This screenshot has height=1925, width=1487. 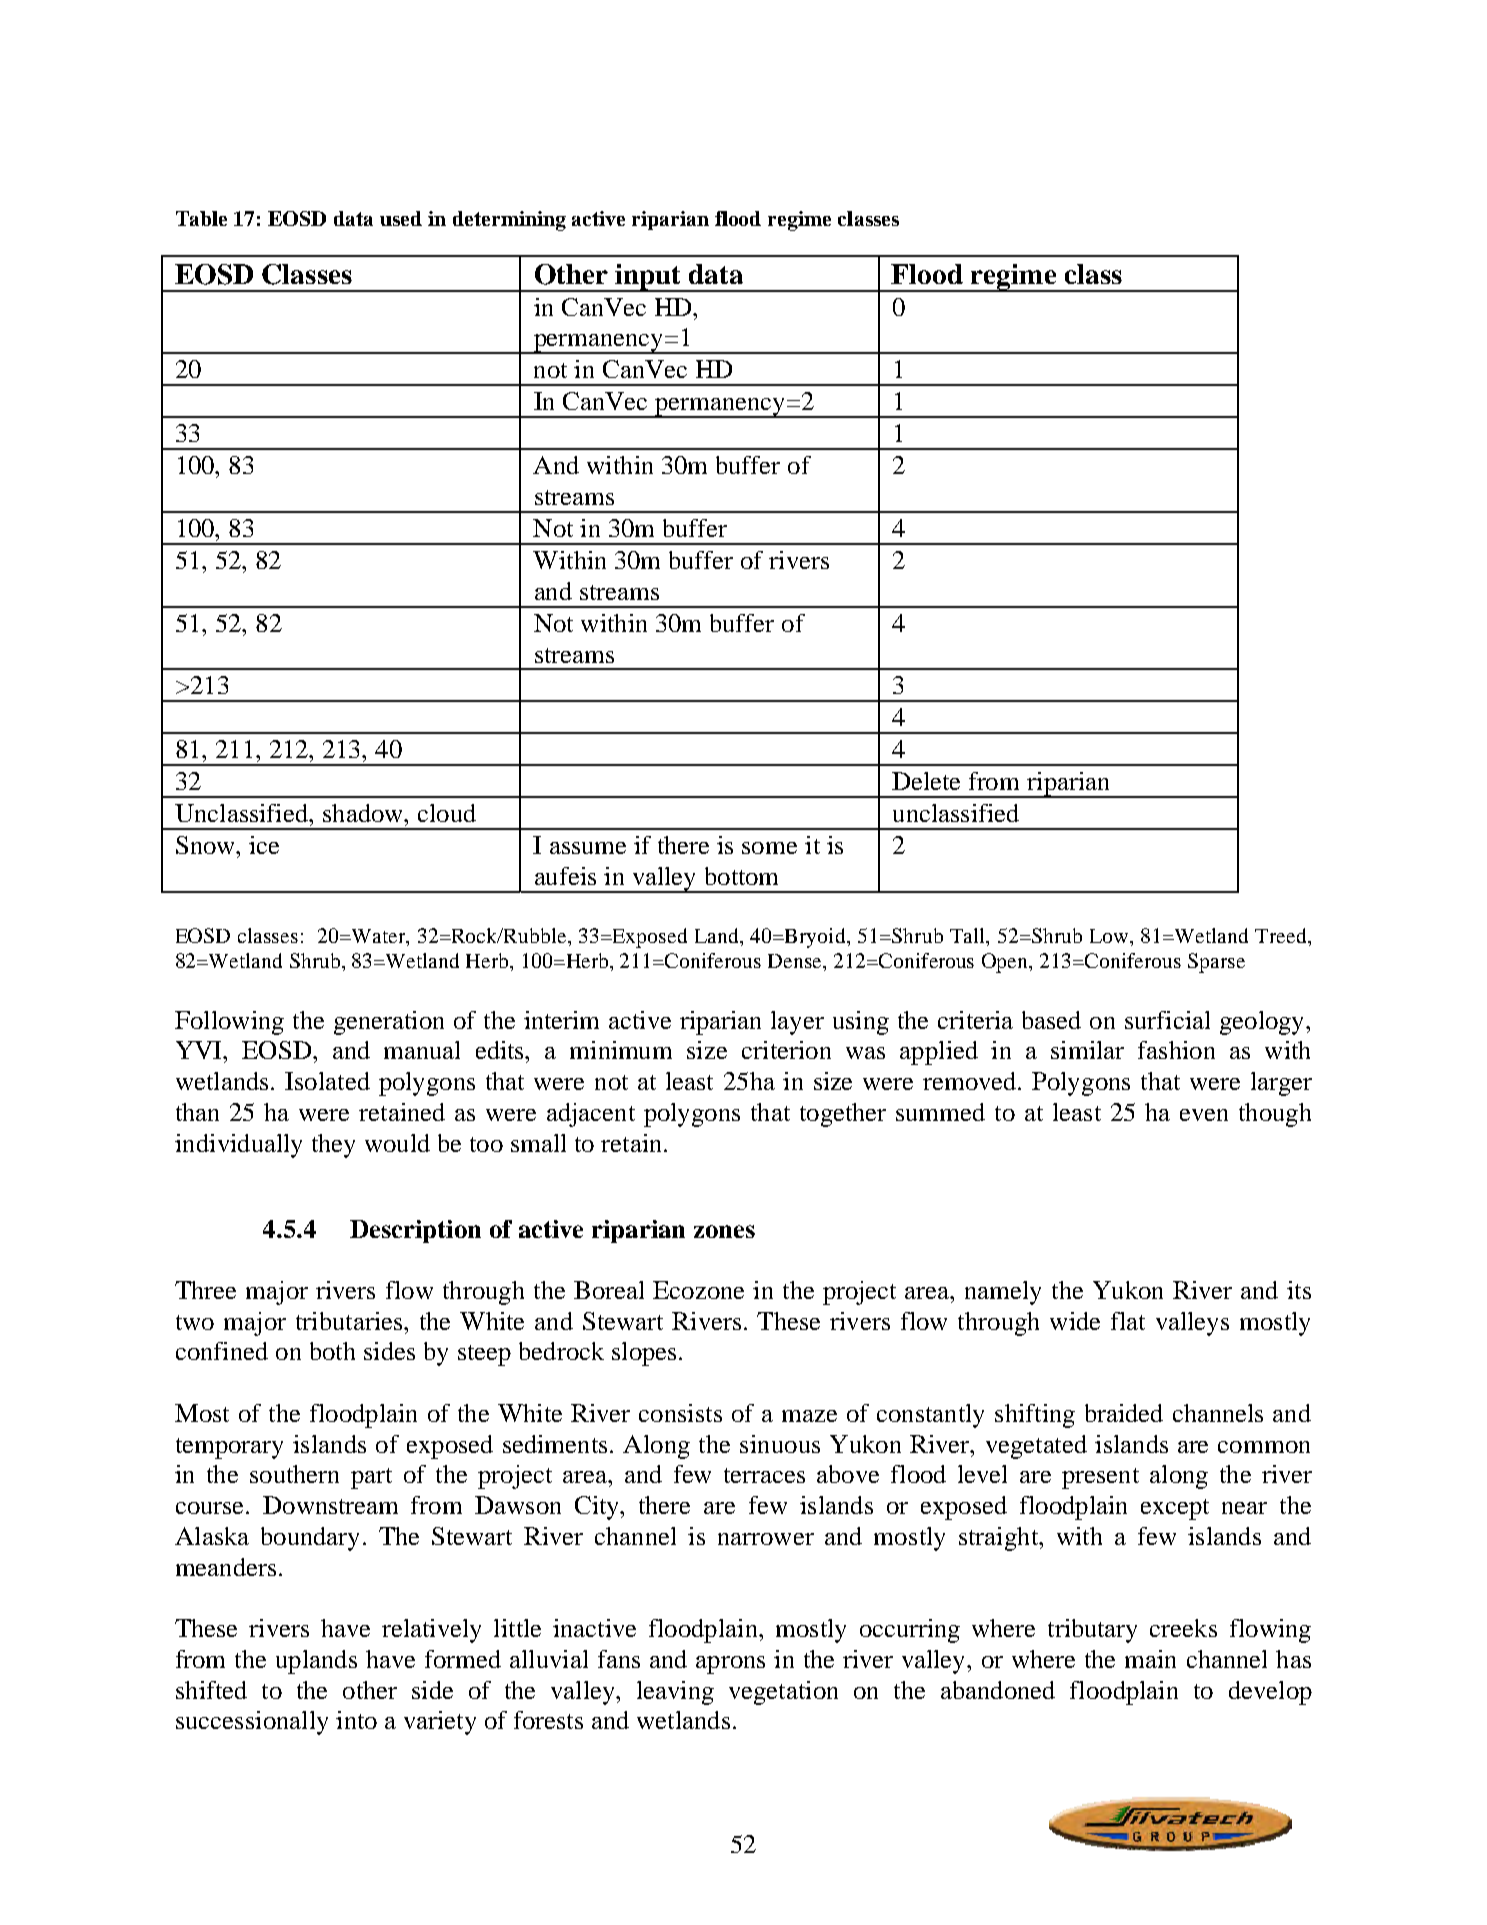 I want to click on determining, so click(x=509, y=221).
